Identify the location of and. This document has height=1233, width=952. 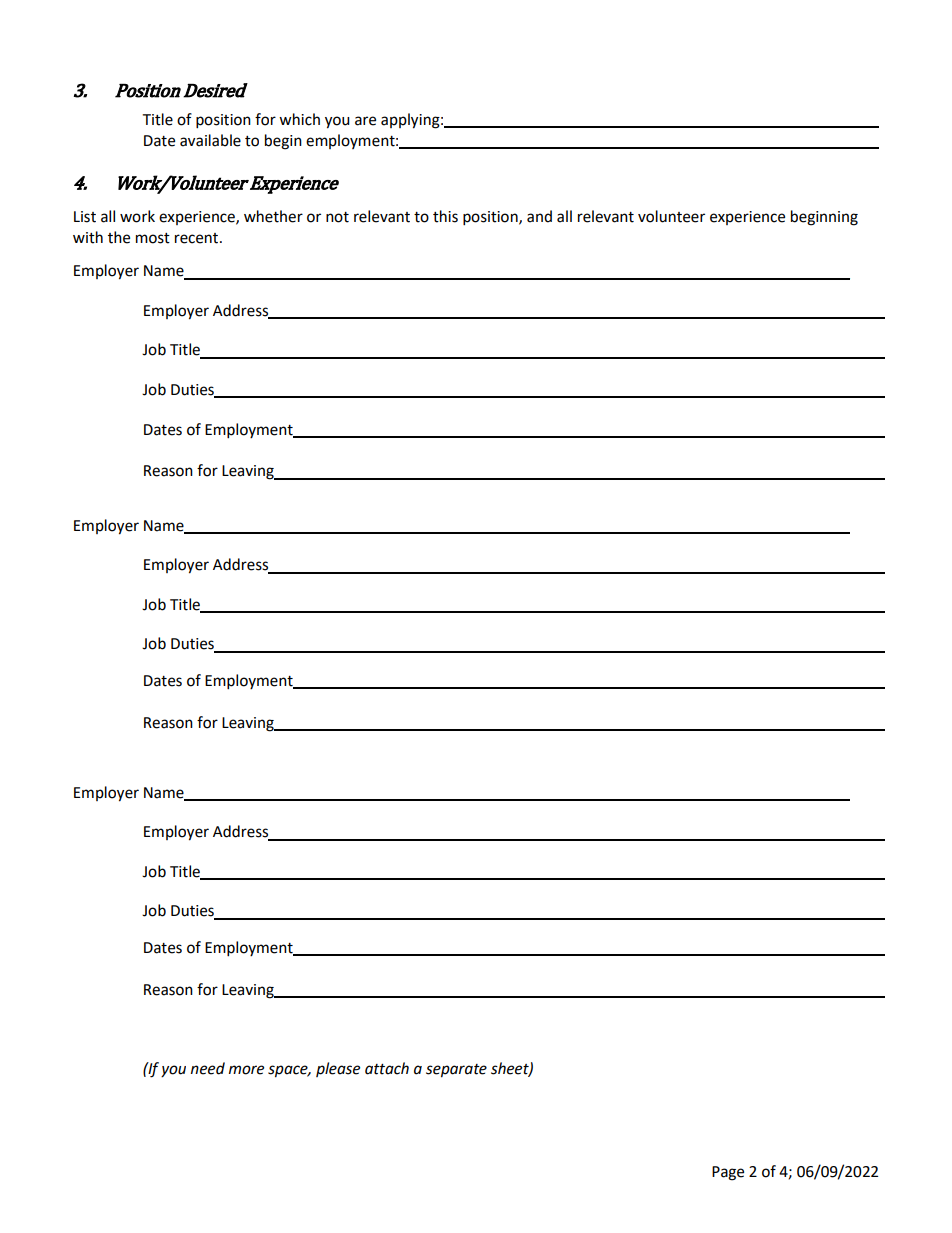
(539, 216).
